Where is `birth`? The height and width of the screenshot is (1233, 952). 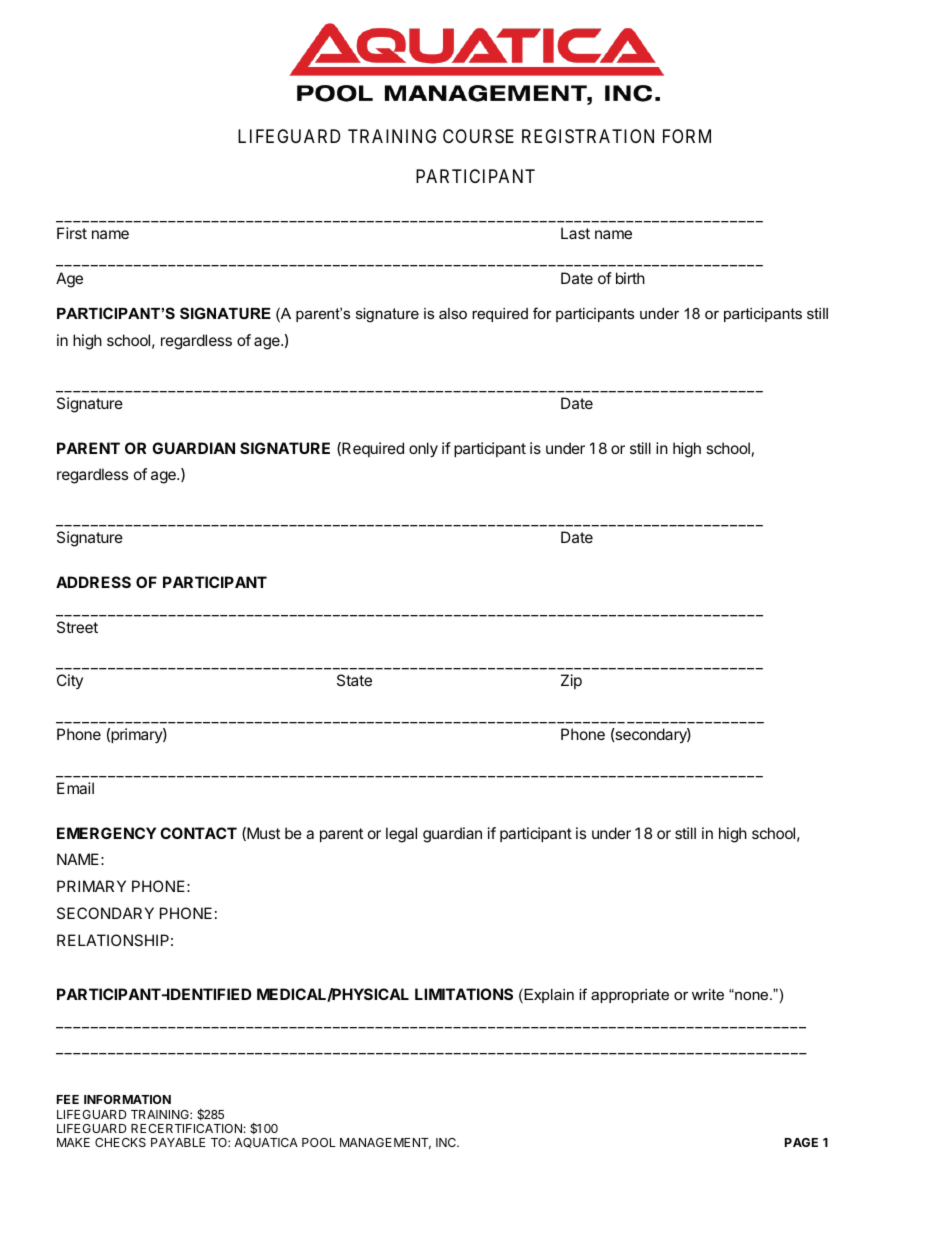 birth is located at coordinates (630, 278).
